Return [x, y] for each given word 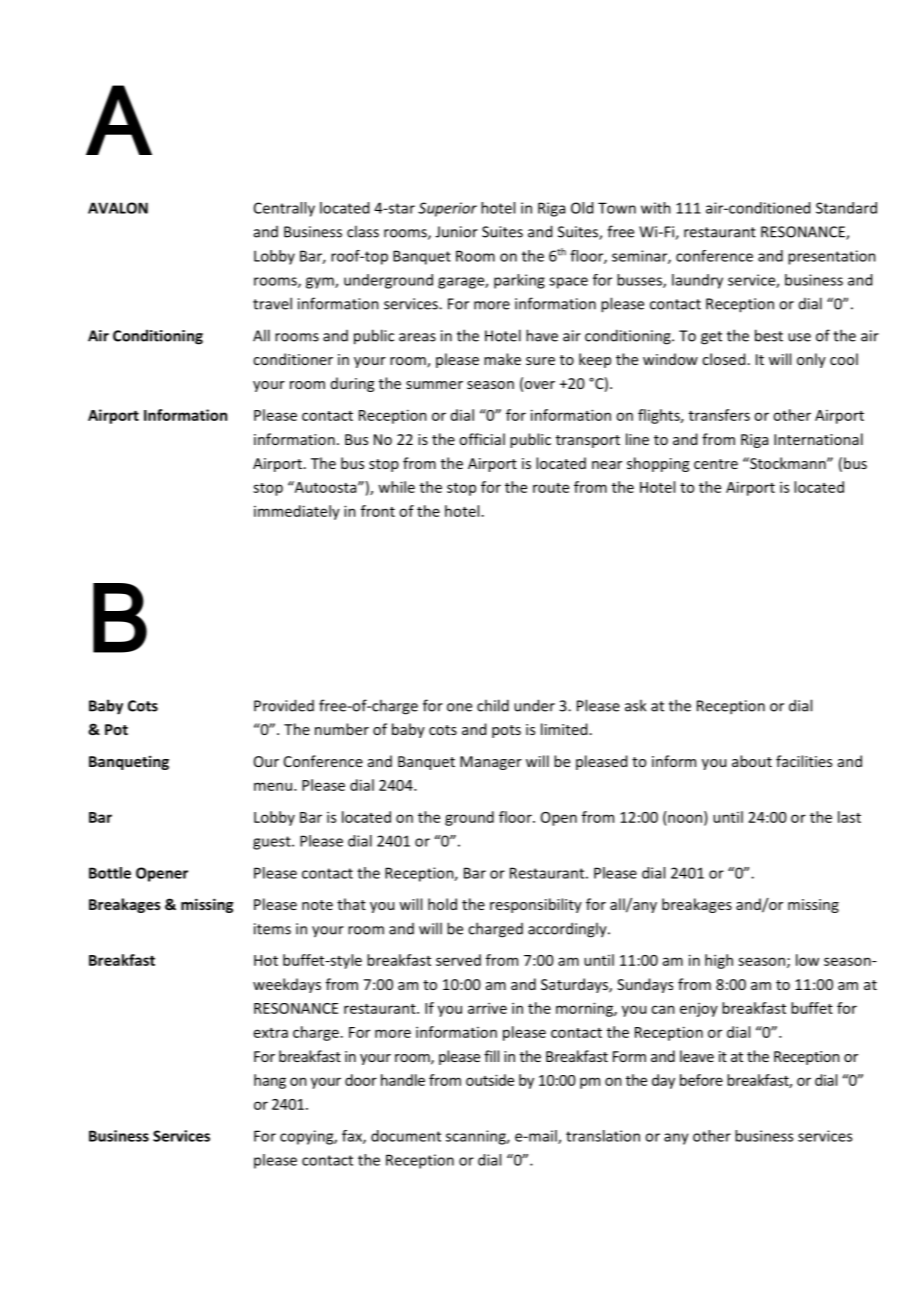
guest [273, 843]
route [551, 488]
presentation [832, 257]
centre [716, 464]
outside [490, 1080]
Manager [491, 763]
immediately [297, 512]
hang [270, 1081]
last [849, 817]
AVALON [118, 208]
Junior [457, 232]
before [701, 1080]
